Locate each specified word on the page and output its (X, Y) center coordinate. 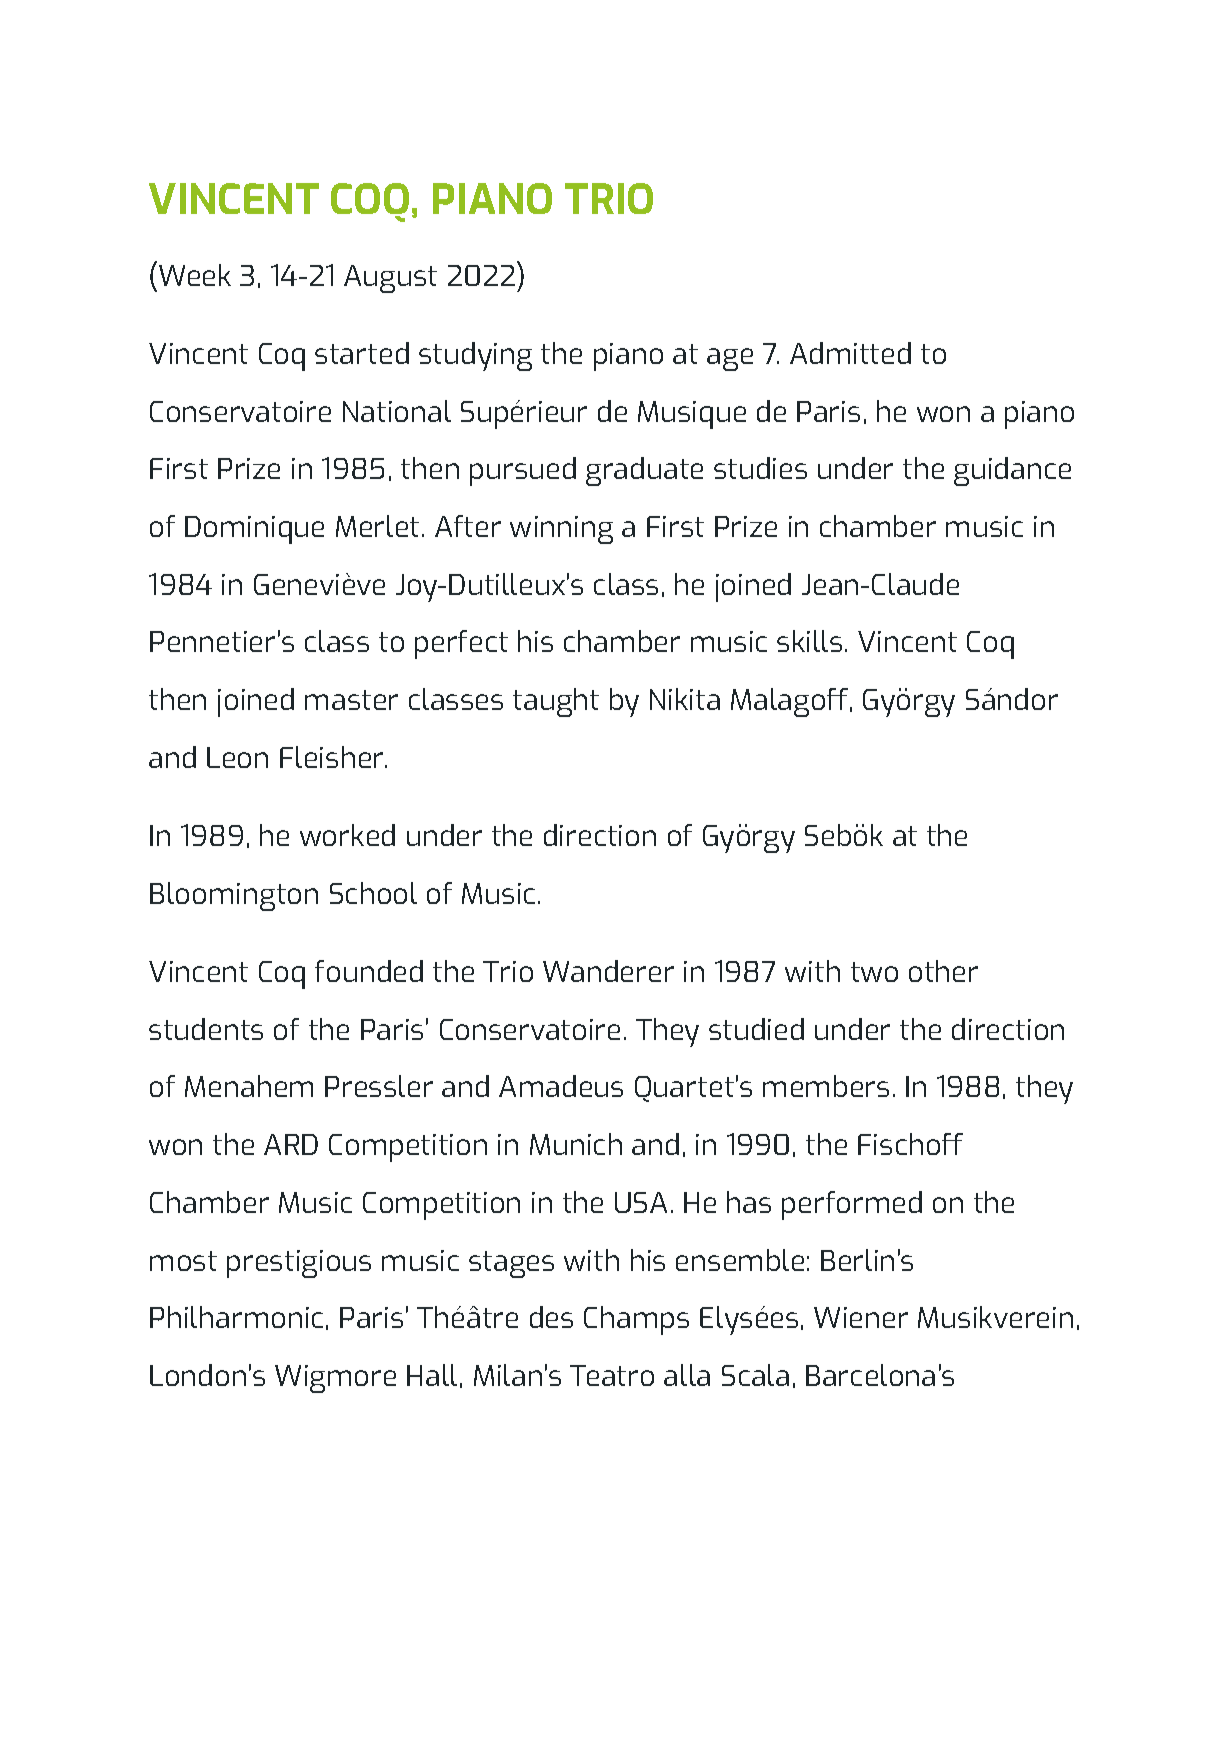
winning (561, 530)
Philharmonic (236, 1317)
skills (809, 641)
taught (556, 702)
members (826, 1086)
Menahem (249, 1086)
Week (195, 275)
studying (475, 356)
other (943, 971)
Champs (636, 1320)
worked (347, 835)
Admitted (850, 353)
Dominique (254, 530)
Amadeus (561, 1086)
